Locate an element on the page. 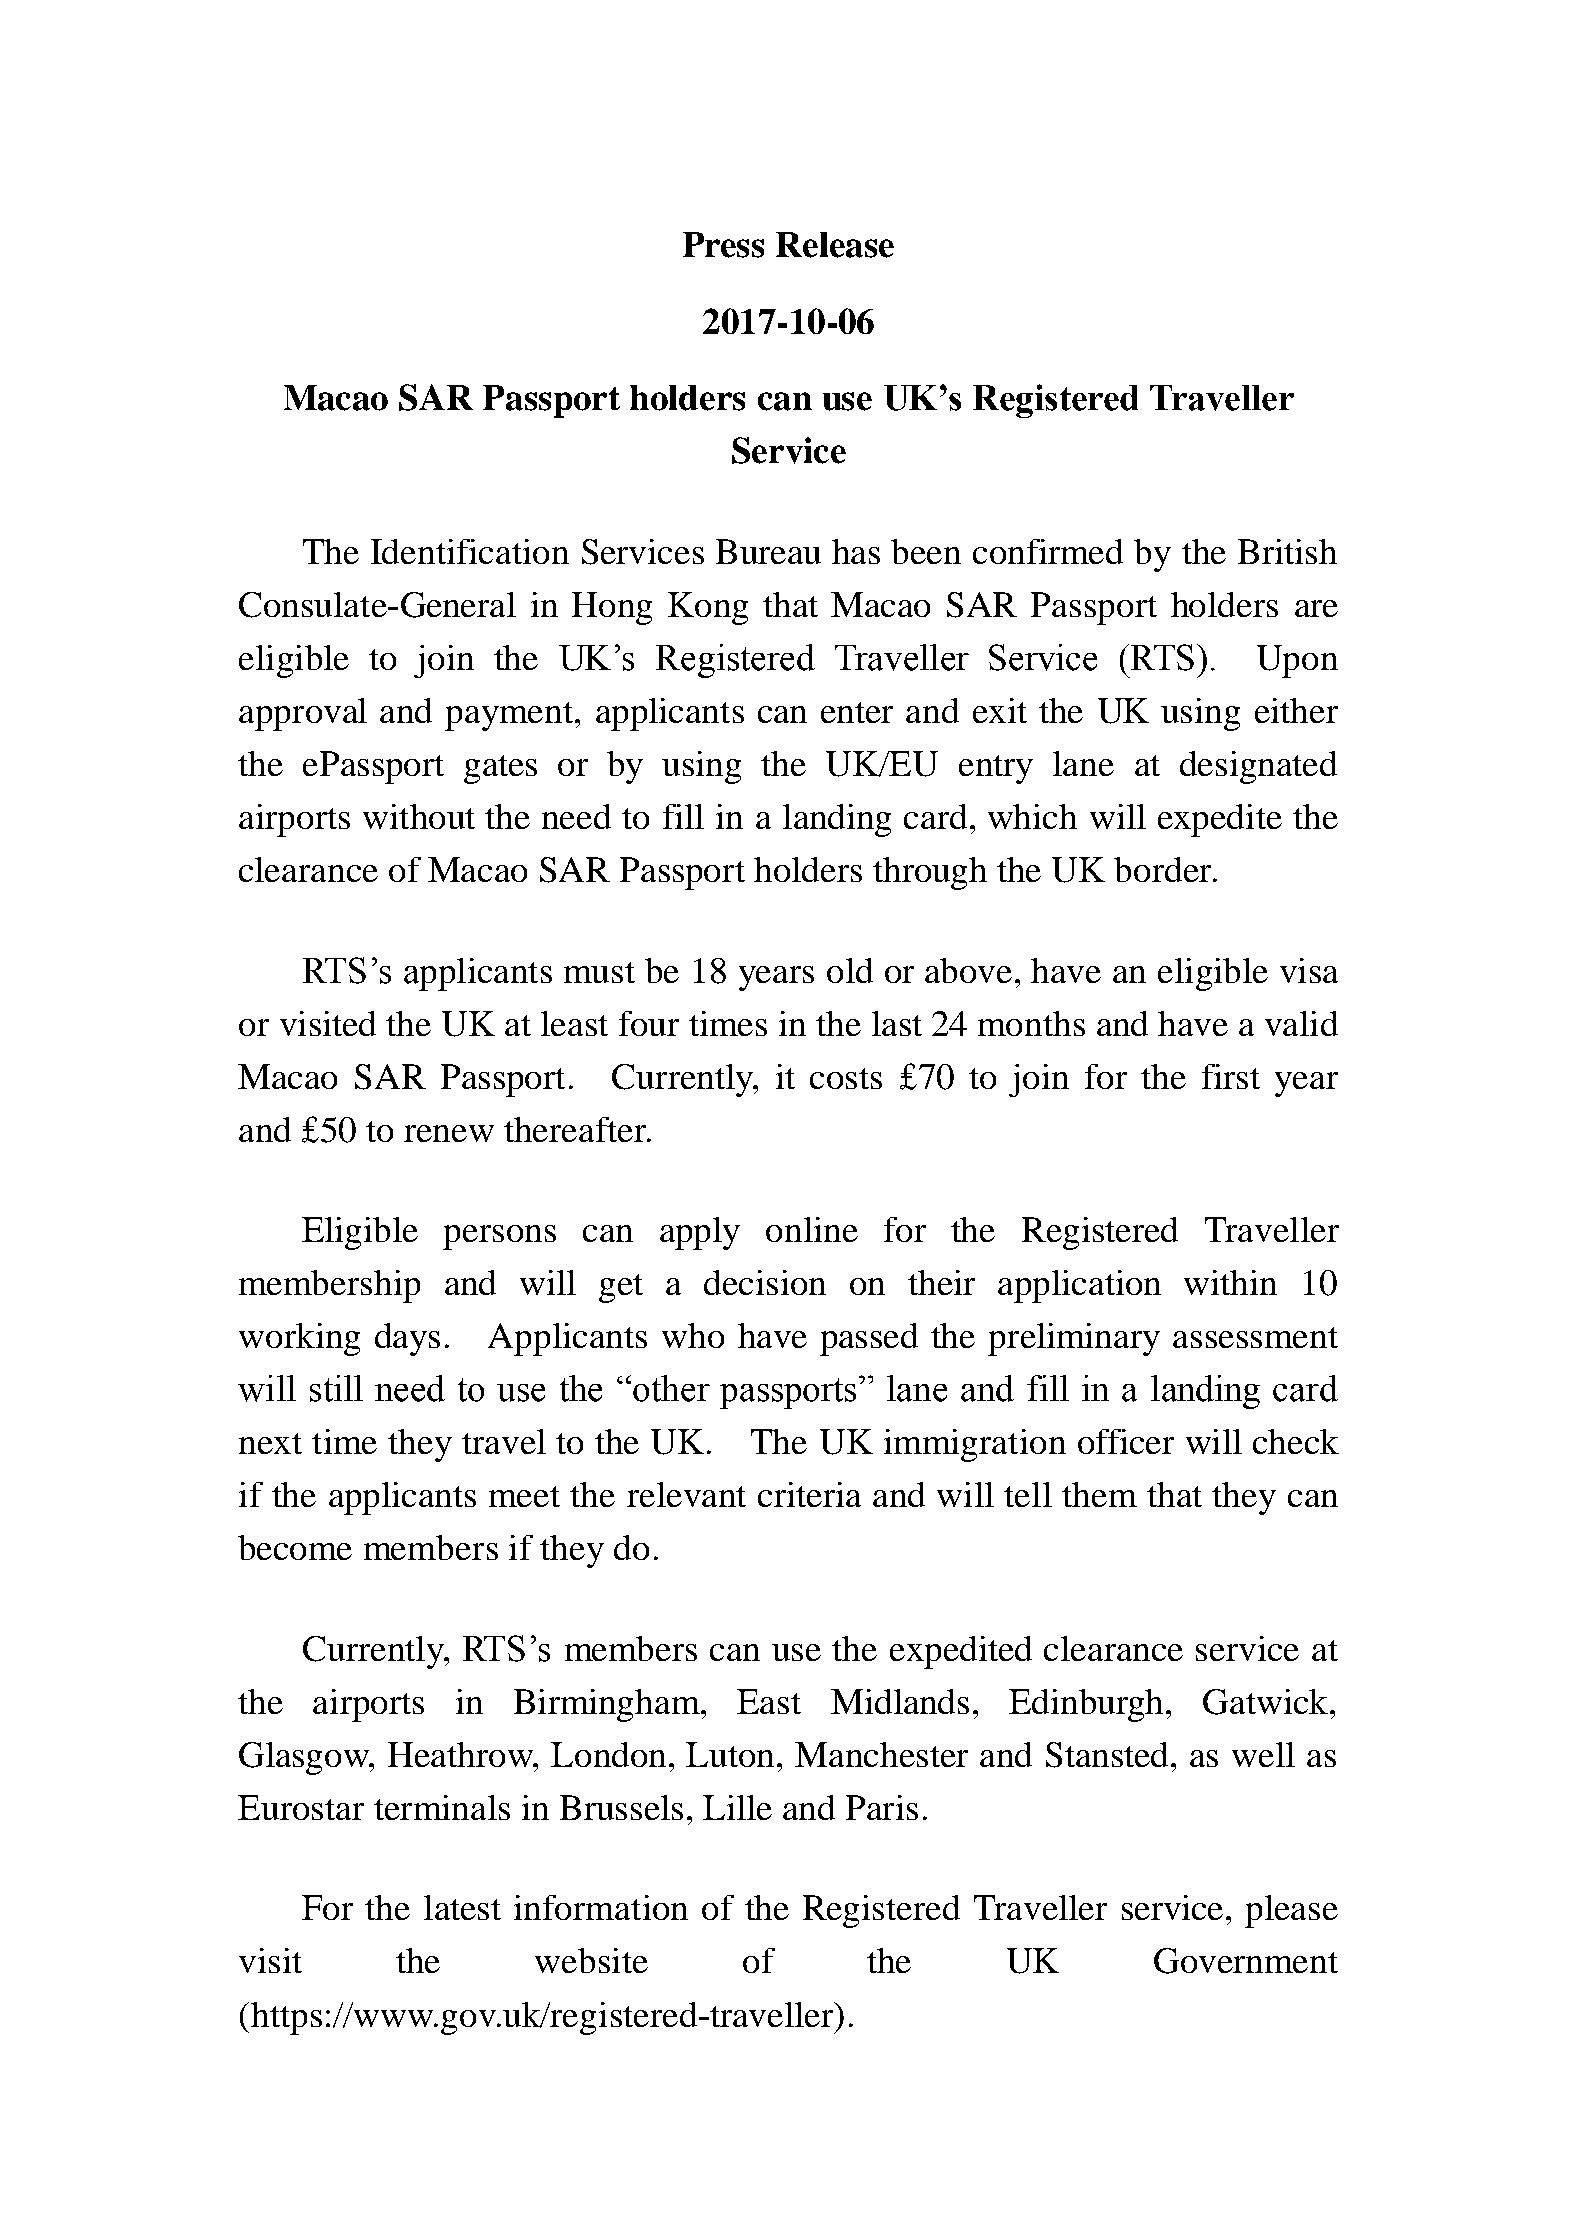 Image resolution: width=1577 pixels, height=2230 pixels. latest is located at coordinates (462, 1907).
